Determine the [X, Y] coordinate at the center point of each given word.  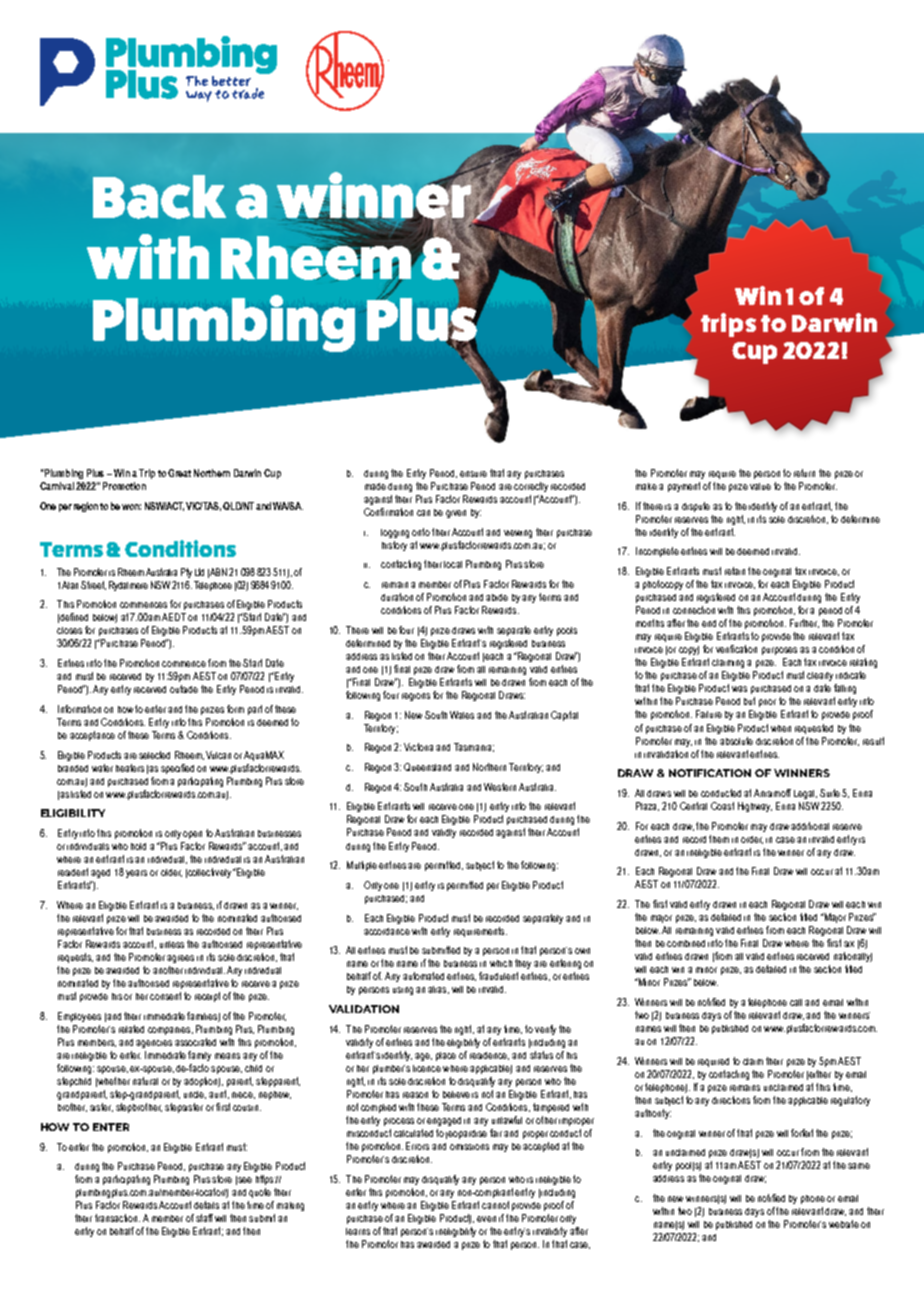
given [456, 514]
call [796, 1002]
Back [159, 197]
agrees [180, 959]
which [501, 963]
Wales [462, 715]
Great [179, 473]
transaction [117, 1218]
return [804, 473]
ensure [473, 474]
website [844, 1224]
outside [184, 689]
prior [767, 703]
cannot [495, 1205]
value [760, 486]
